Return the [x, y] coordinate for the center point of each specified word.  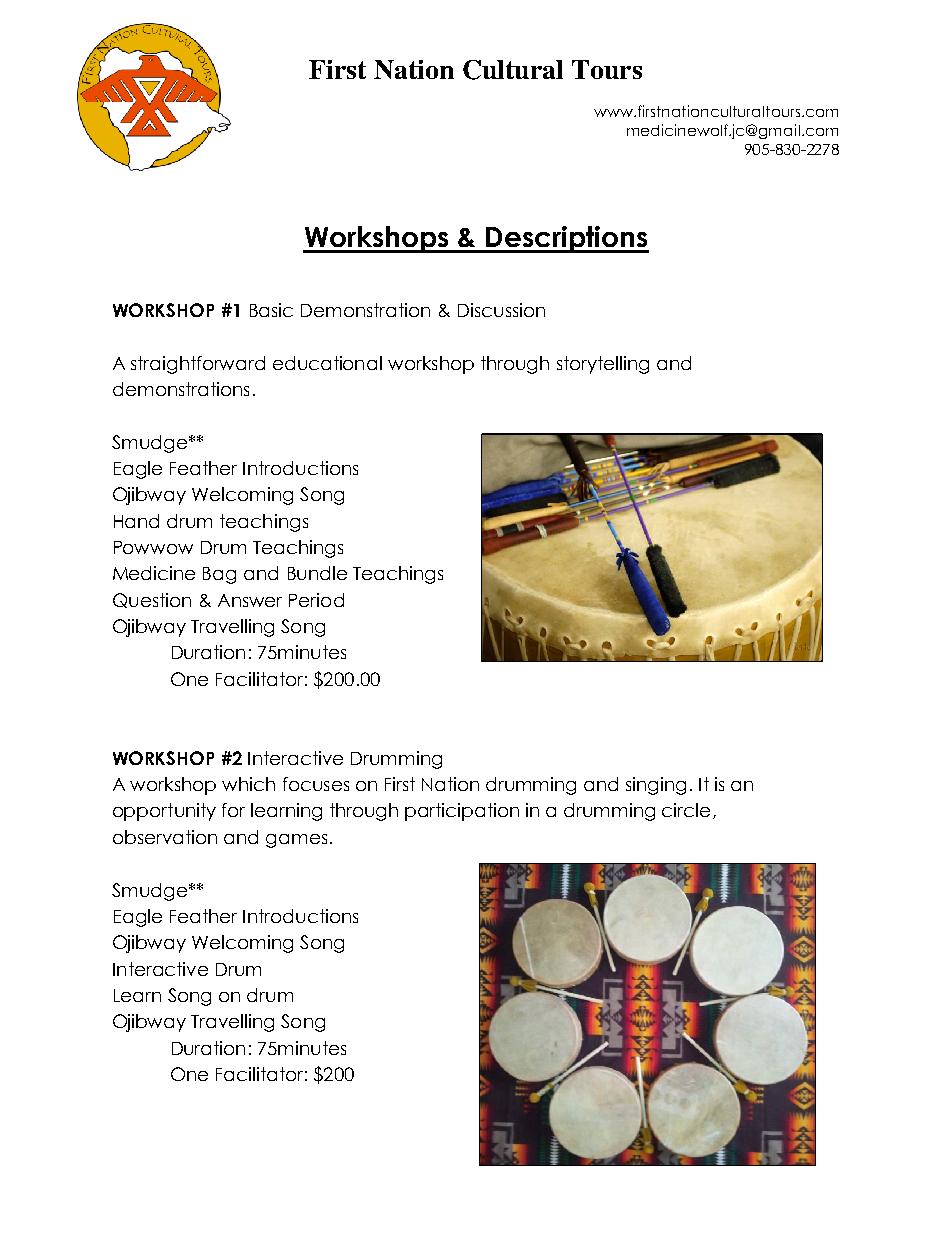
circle [686, 810]
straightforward [198, 365]
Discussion [501, 310]
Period [316, 600]
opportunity [164, 812]
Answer [250, 600]
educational [327, 363]
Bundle [317, 573]
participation [462, 812]
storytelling [603, 365]
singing [656, 786]
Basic [271, 310]
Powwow [153, 547]
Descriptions [566, 239]
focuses [316, 784]
